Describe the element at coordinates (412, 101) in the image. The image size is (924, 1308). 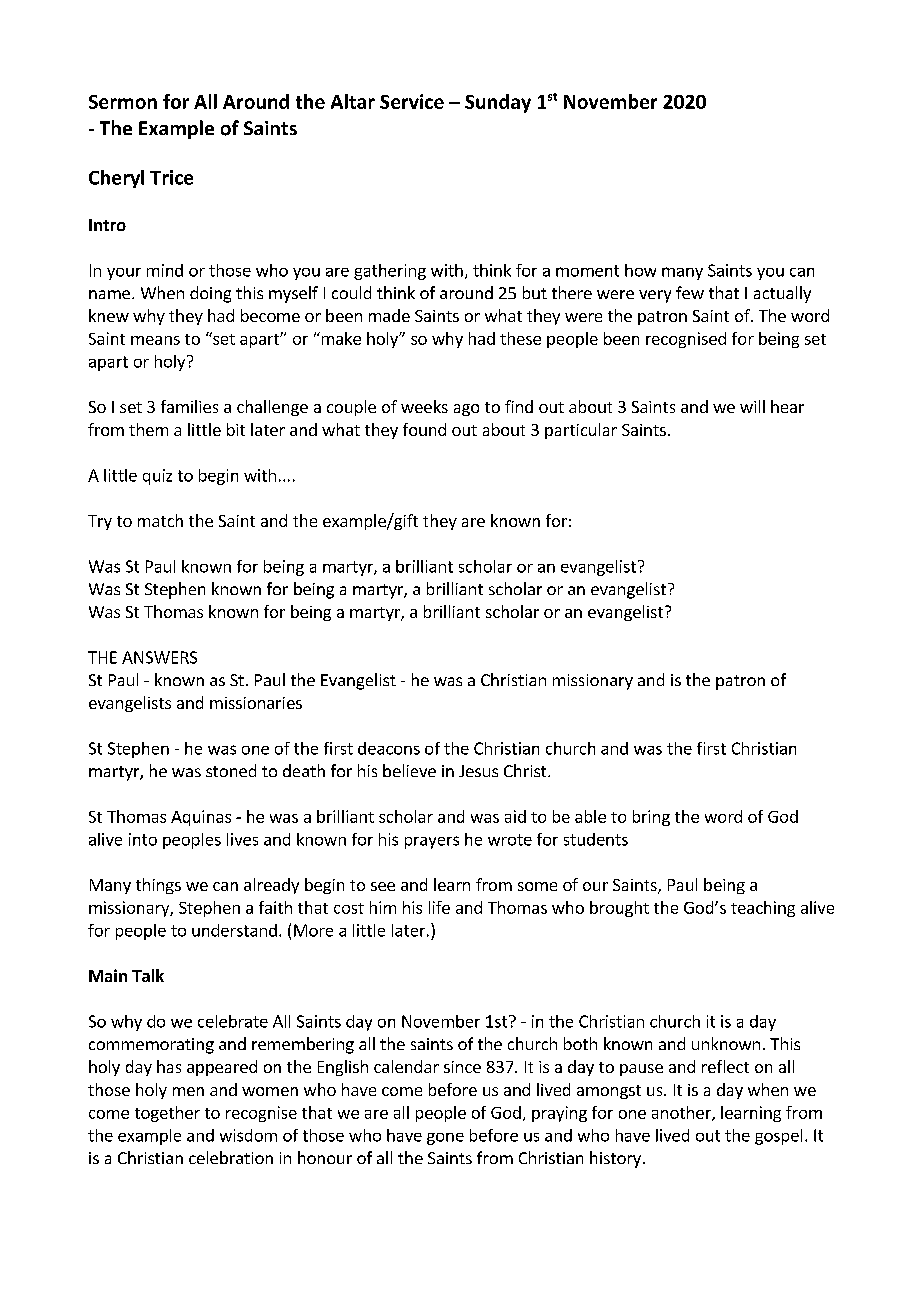
I see `Service` at that location.
